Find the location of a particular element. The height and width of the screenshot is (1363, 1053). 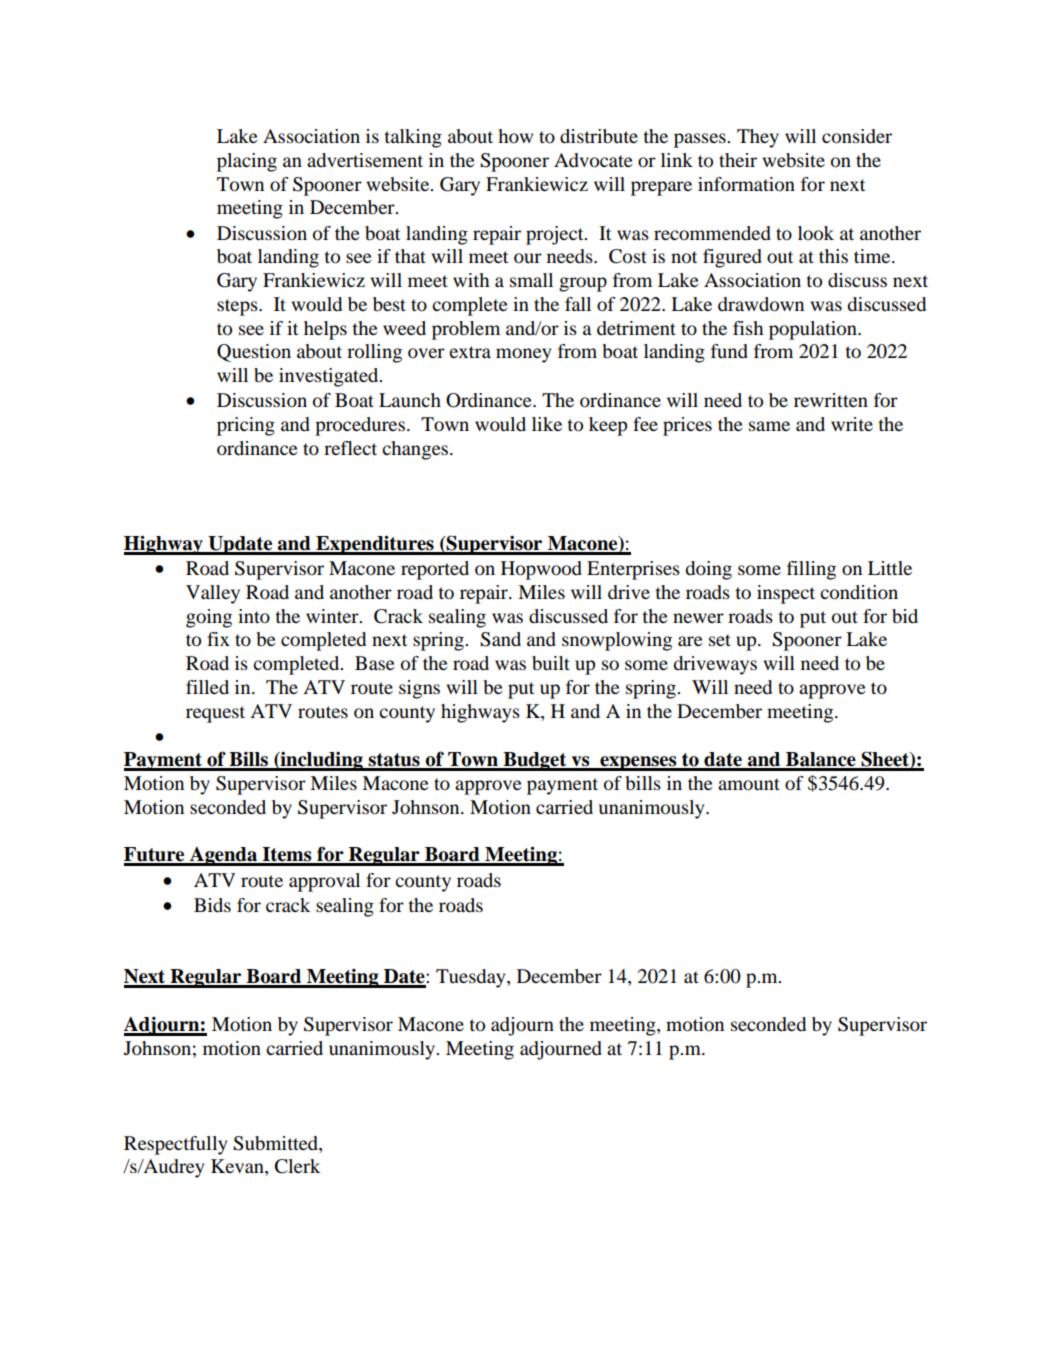

pricing is located at coordinates (246, 426).
